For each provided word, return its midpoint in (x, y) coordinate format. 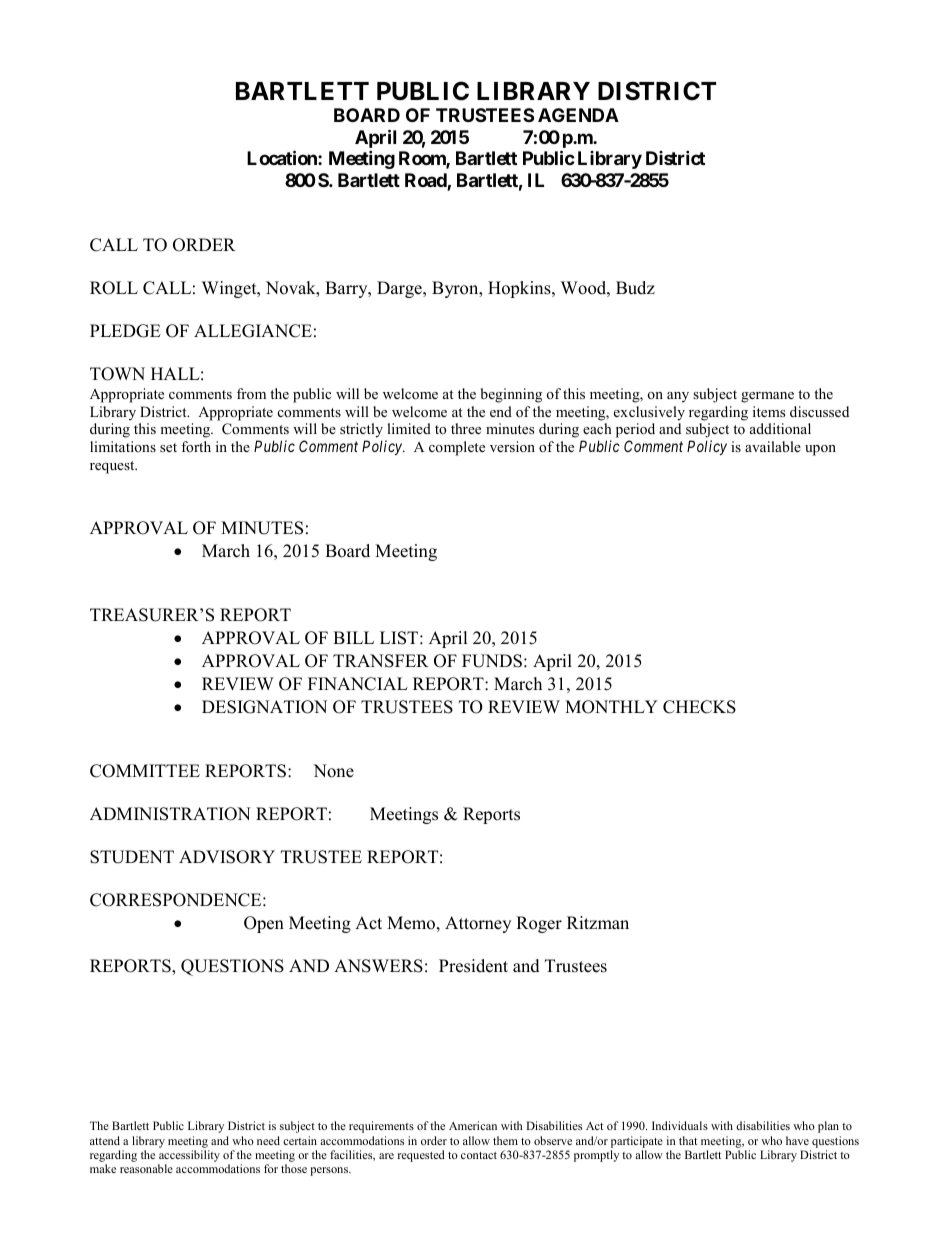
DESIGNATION (264, 707)
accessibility (189, 1157)
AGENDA (578, 115)
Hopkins (520, 289)
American (473, 1125)
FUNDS (492, 661)
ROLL (114, 288)
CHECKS (699, 707)
